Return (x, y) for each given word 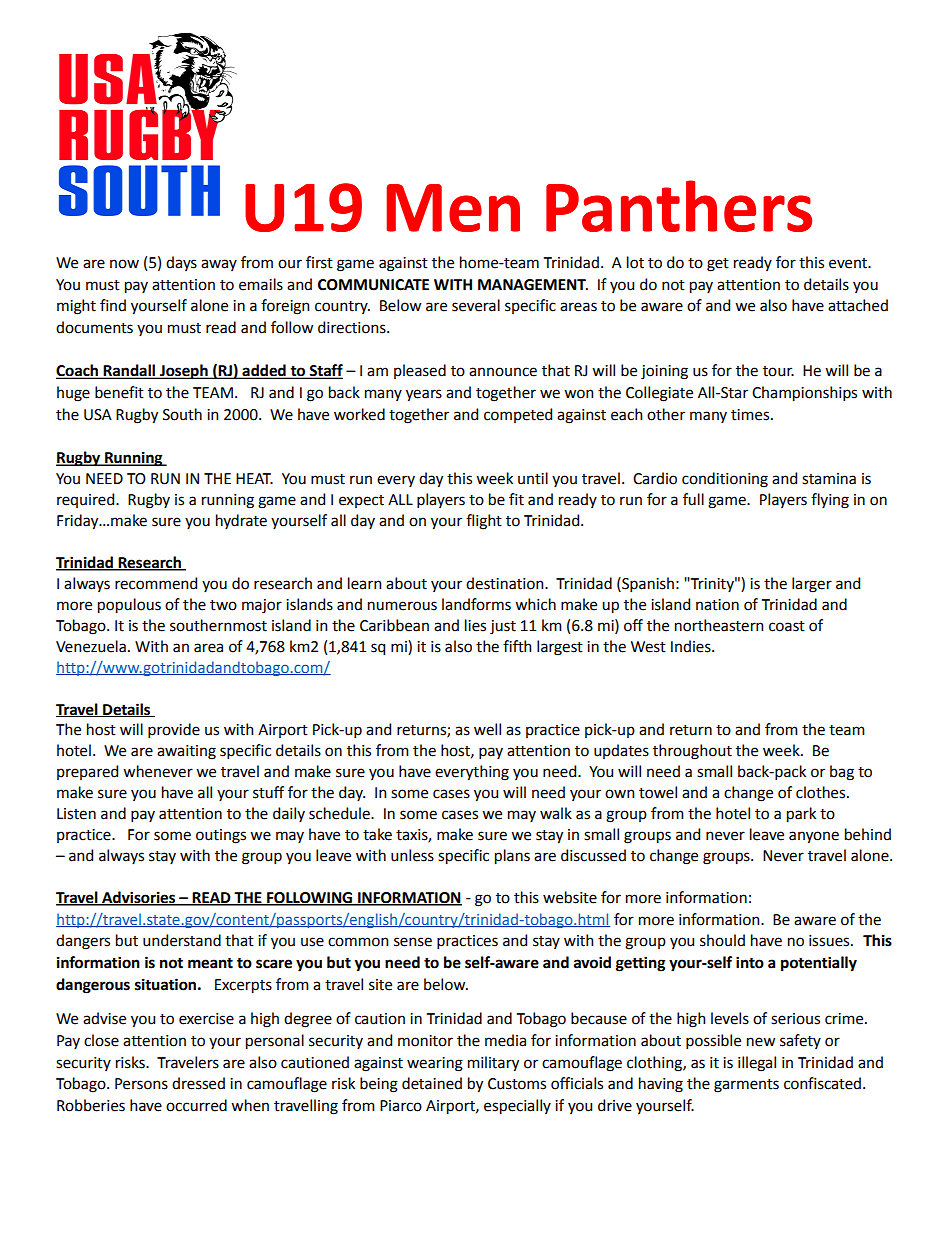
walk (556, 813)
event (849, 263)
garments (746, 1086)
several (476, 305)
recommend (156, 583)
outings (221, 836)
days (181, 263)
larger (812, 585)
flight (484, 522)
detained (432, 1083)
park (801, 815)
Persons (141, 1084)
